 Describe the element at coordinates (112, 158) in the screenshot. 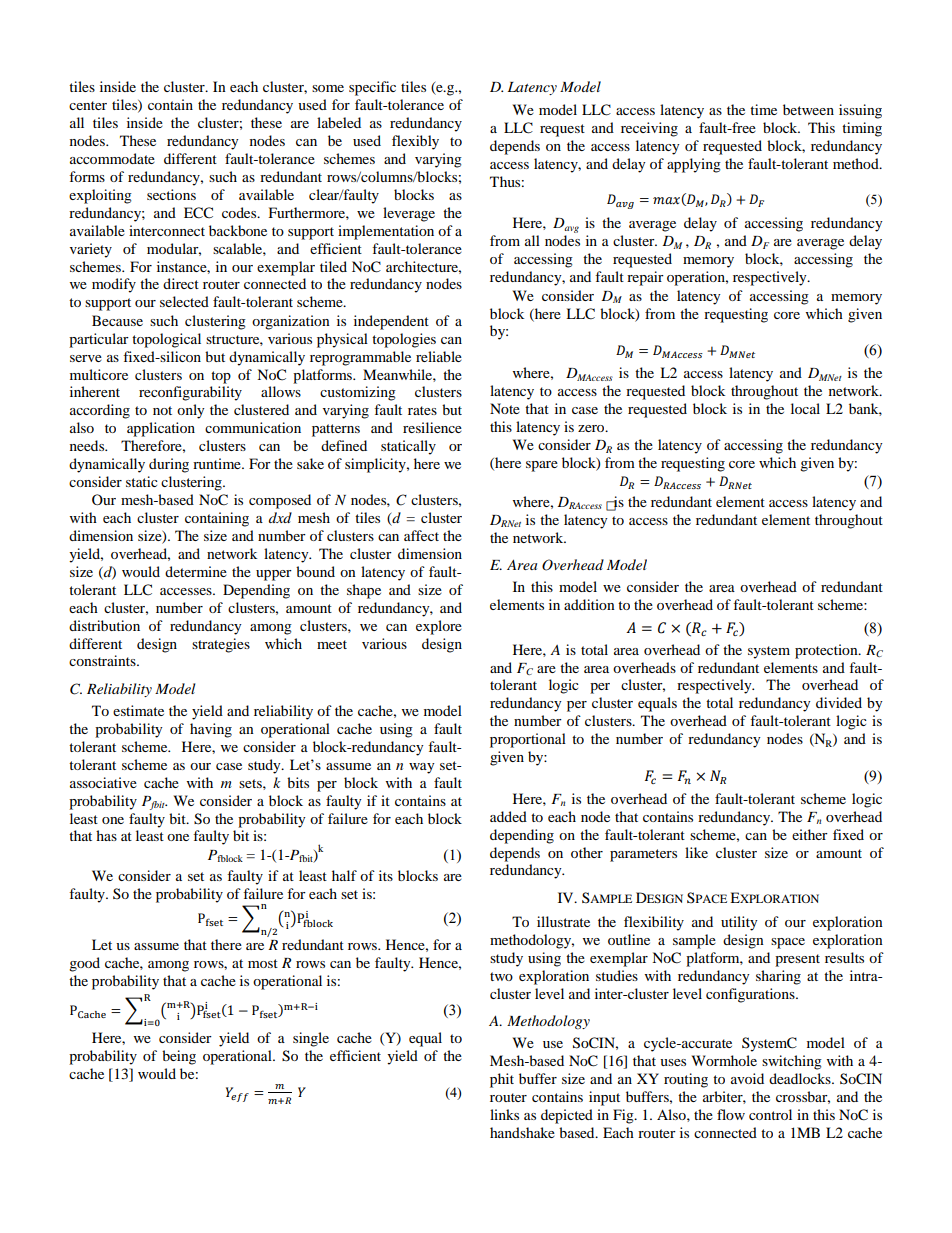

I see `accommodate` at that location.
